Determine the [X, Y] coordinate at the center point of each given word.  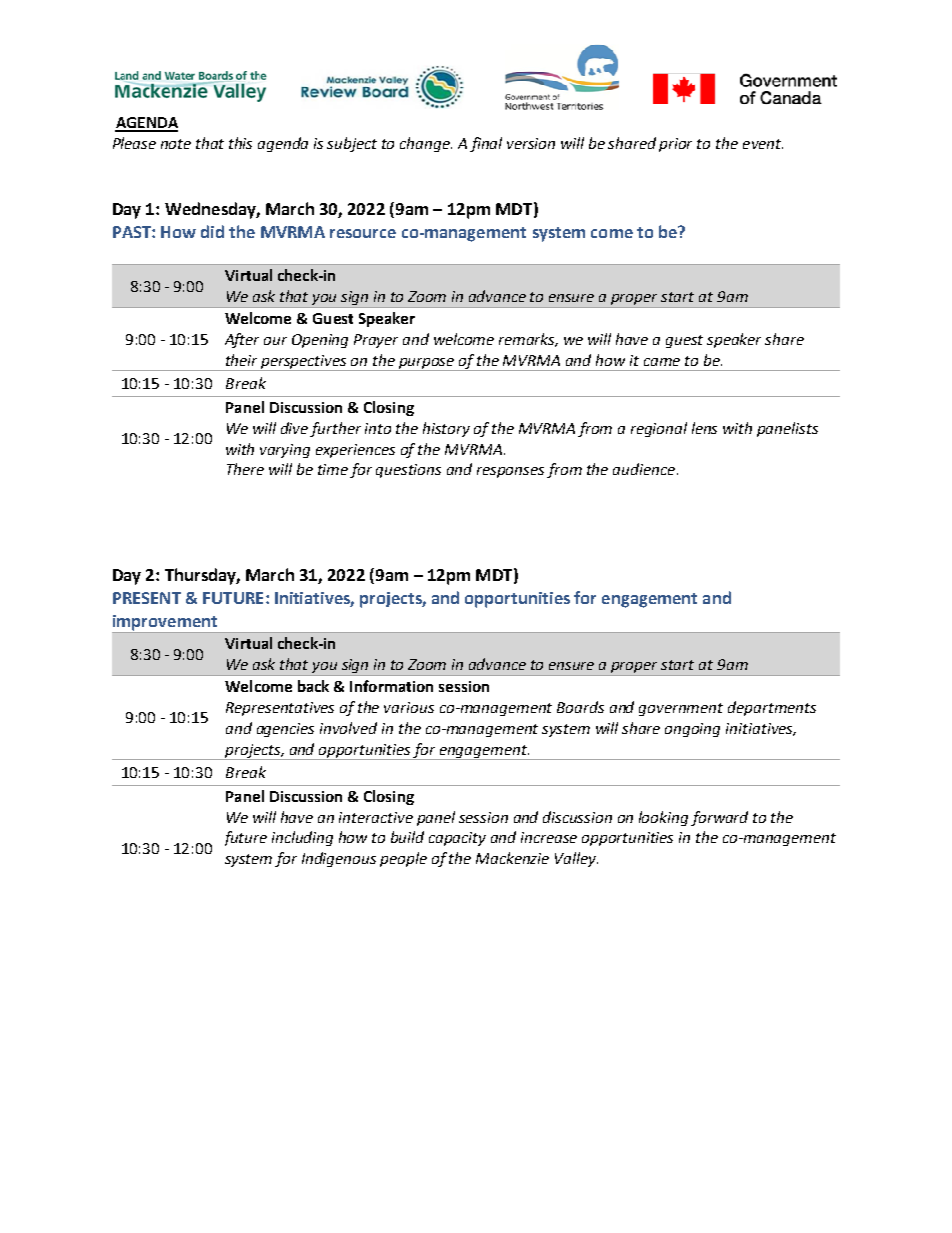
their [241, 360]
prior [675, 145]
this [240, 143]
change [426, 144]
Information [391, 686]
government [681, 709]
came [662, 362]
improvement [166, 624]
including [302, 838]
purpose [427, 364]
